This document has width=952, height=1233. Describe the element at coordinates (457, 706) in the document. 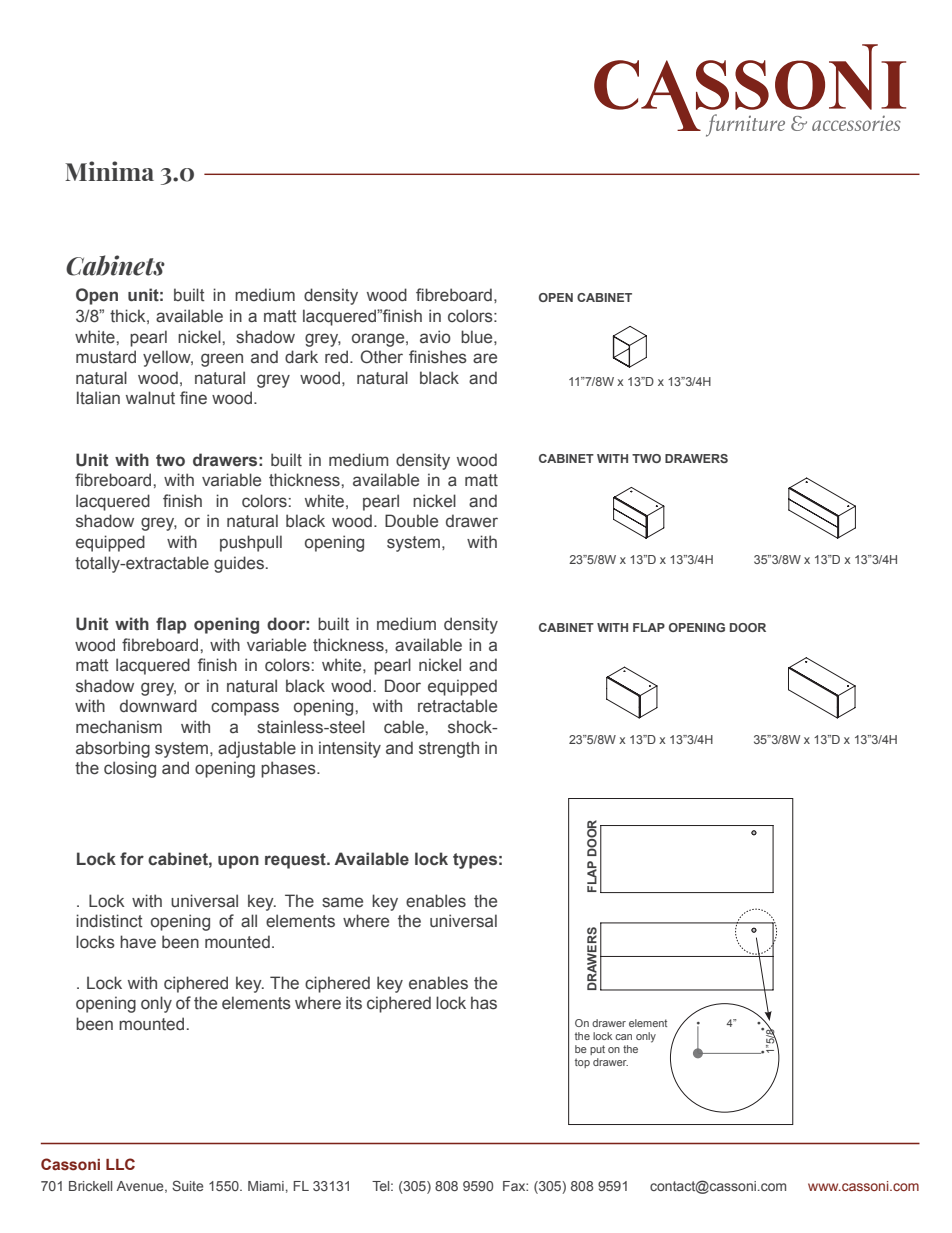

I see `retractable` at that location.
